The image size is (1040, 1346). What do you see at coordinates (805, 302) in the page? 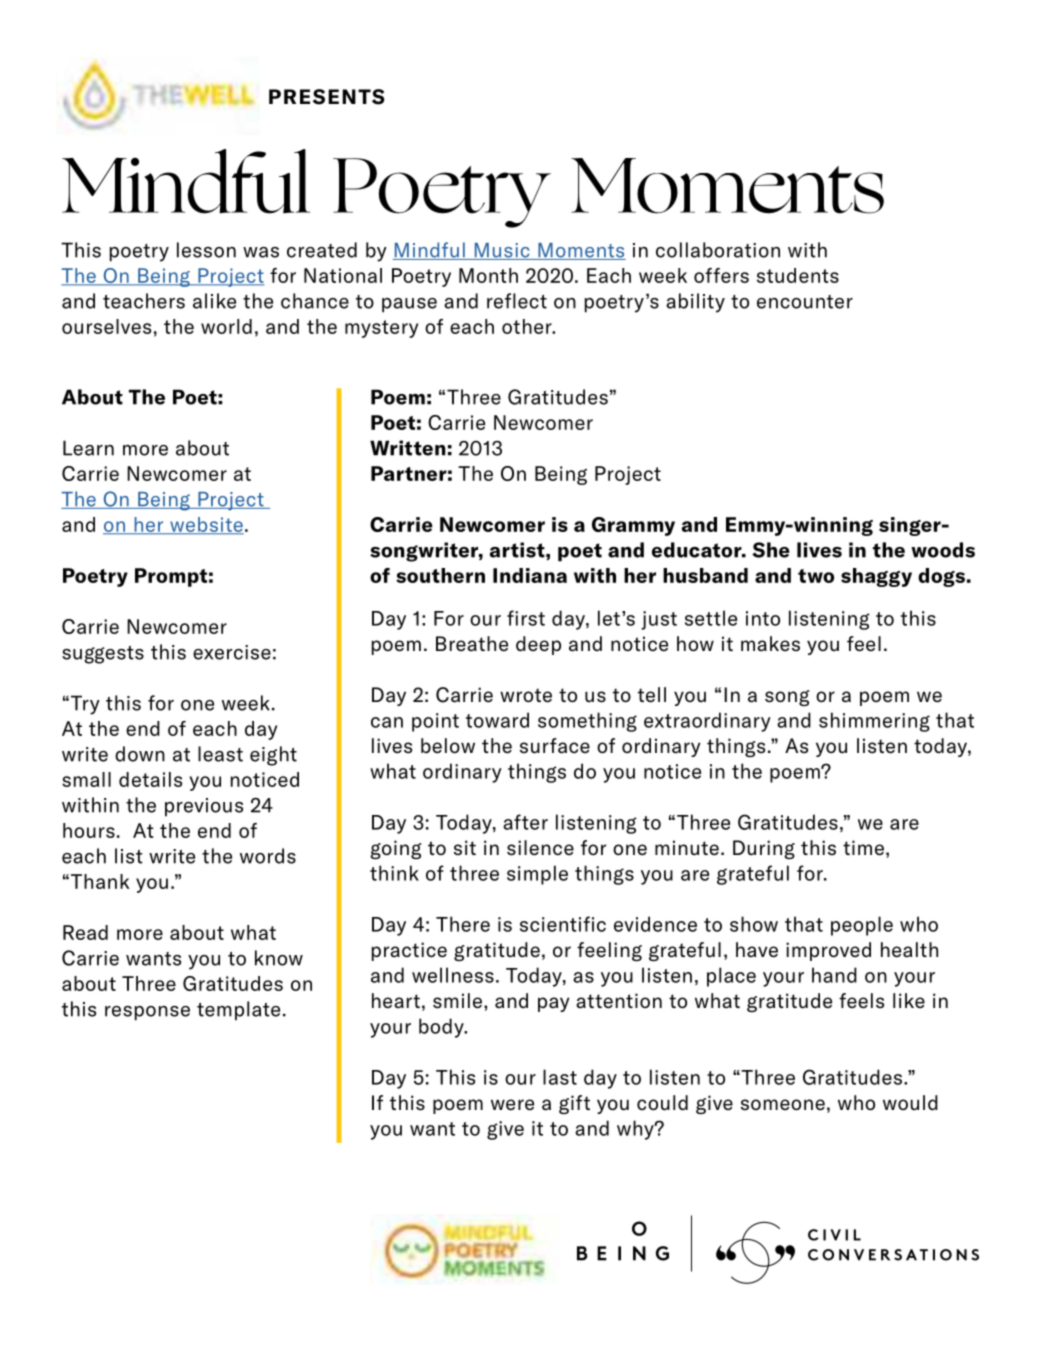
I see `encounter` at bounding box center [805, 302].
